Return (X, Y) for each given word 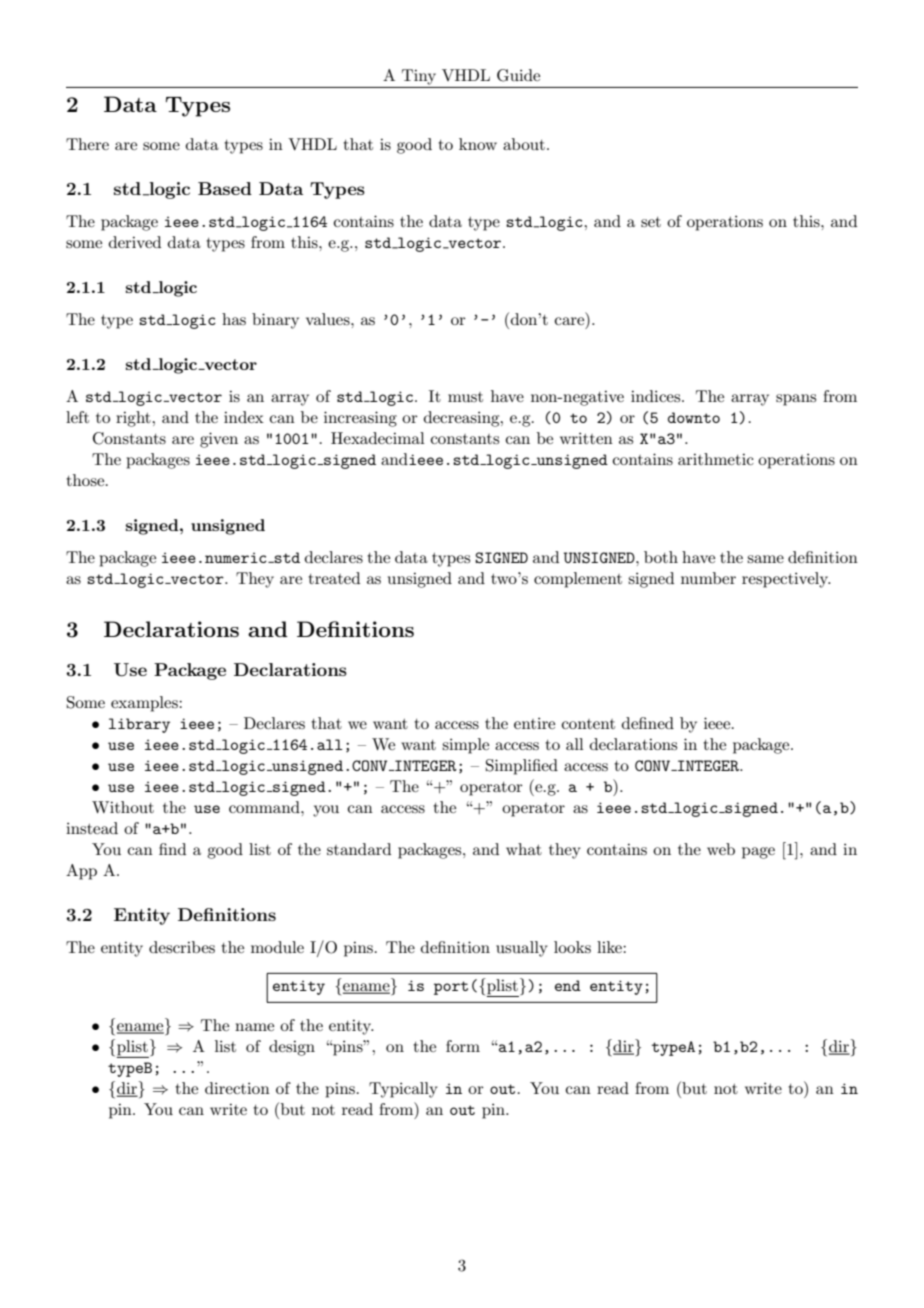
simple (465, 746)
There (87, 144)
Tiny (419, 77)
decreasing (463, 419)
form (463, 1046)
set (651, 222)
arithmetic (716, 459)
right (134, 419)
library (139, 725)
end (568, 985)
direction (237, 1088)
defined (648, 723)
